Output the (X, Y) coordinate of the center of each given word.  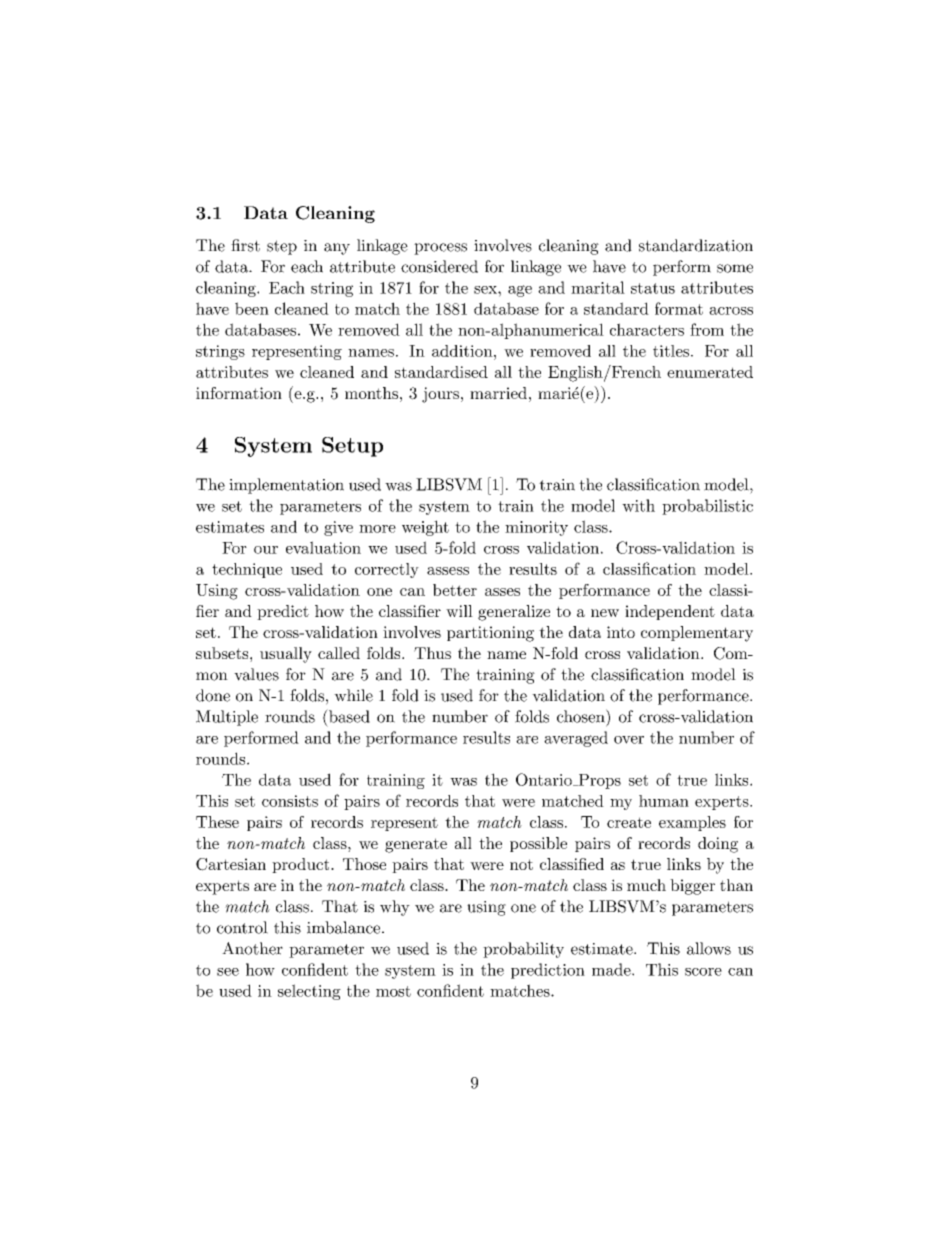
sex (486, 290)
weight (425, 528)
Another (252, 948)
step (282, 247)
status (653, 288)
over (629, 740)
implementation (286, 486)
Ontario (545, 779)
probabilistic (707, 507)
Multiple (227, 718)
